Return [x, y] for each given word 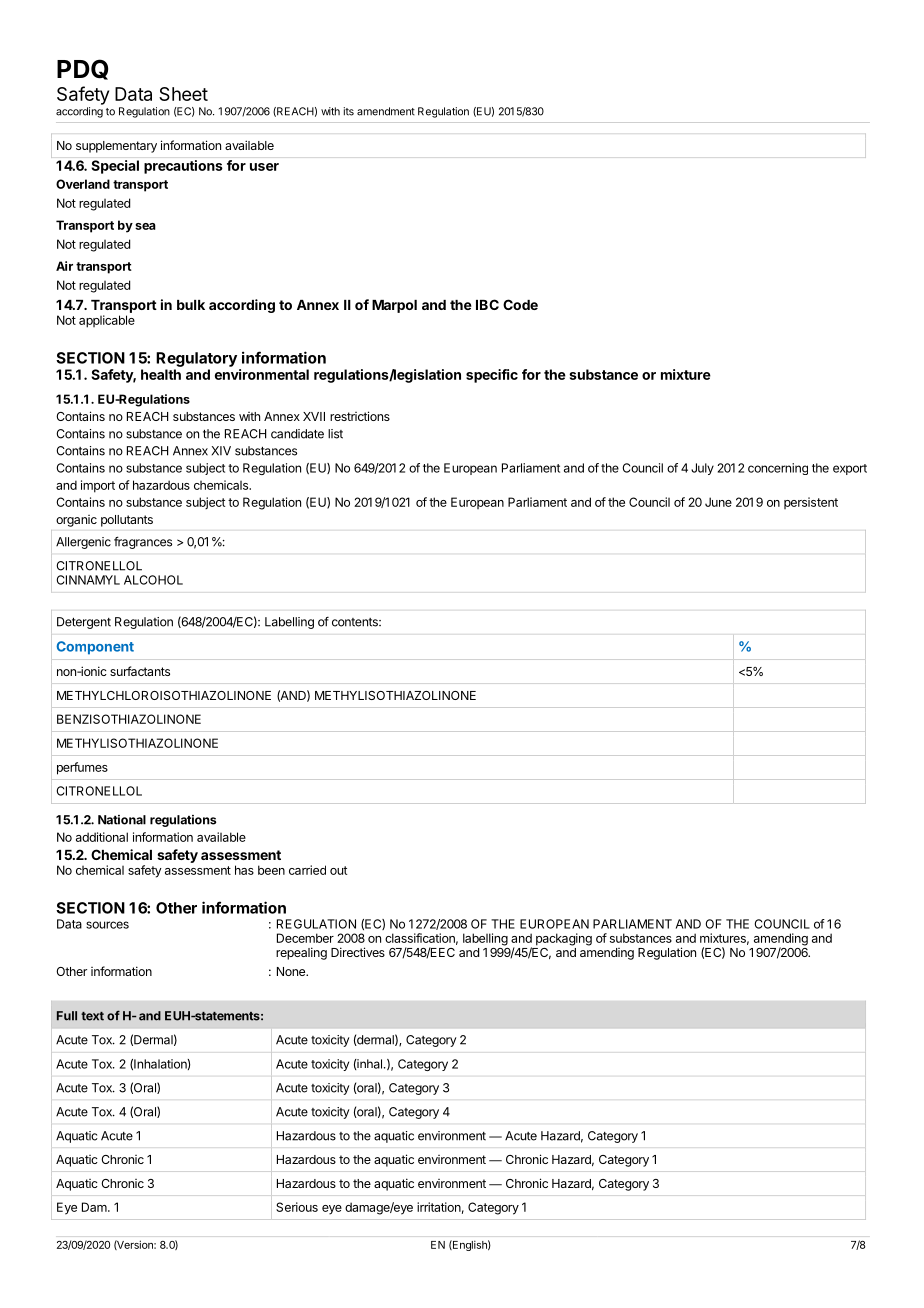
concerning [778, 469]
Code [520, 304]
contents [356, 622]
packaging [564, 939]
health [161, 374]
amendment [386, 111]
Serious [297, 1207]
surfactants [140, 671]
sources [107, 925]
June [718, 502]
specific [492, 376]
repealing [301, 953]
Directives [358, 952]
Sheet [183, 94]
